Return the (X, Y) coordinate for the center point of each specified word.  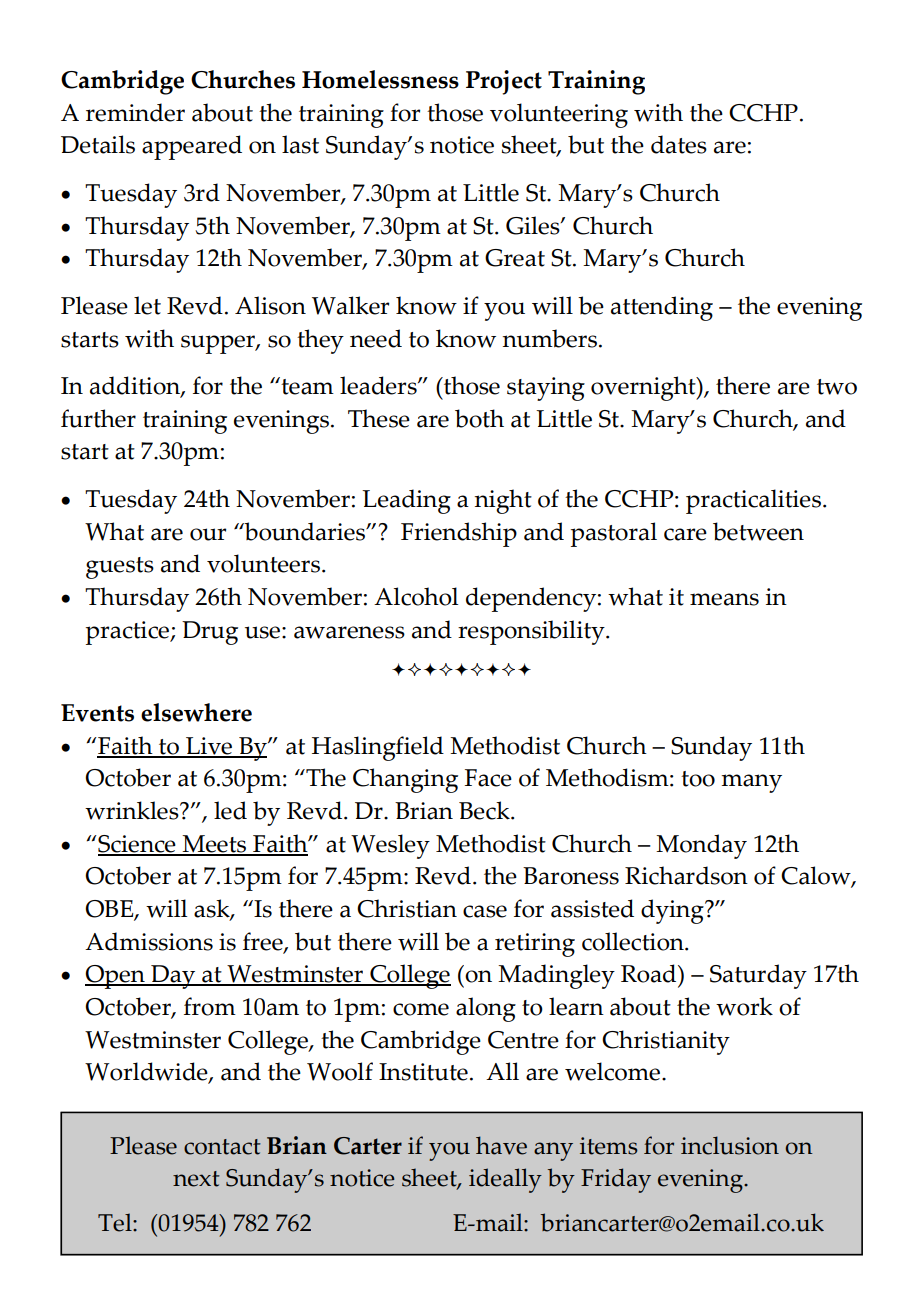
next (196, 1179)
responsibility (532, 632)
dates (679, 144)
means (724, 599)
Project (504, 82)
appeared (192, 147)
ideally (505, 1180)
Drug (210, 633)
